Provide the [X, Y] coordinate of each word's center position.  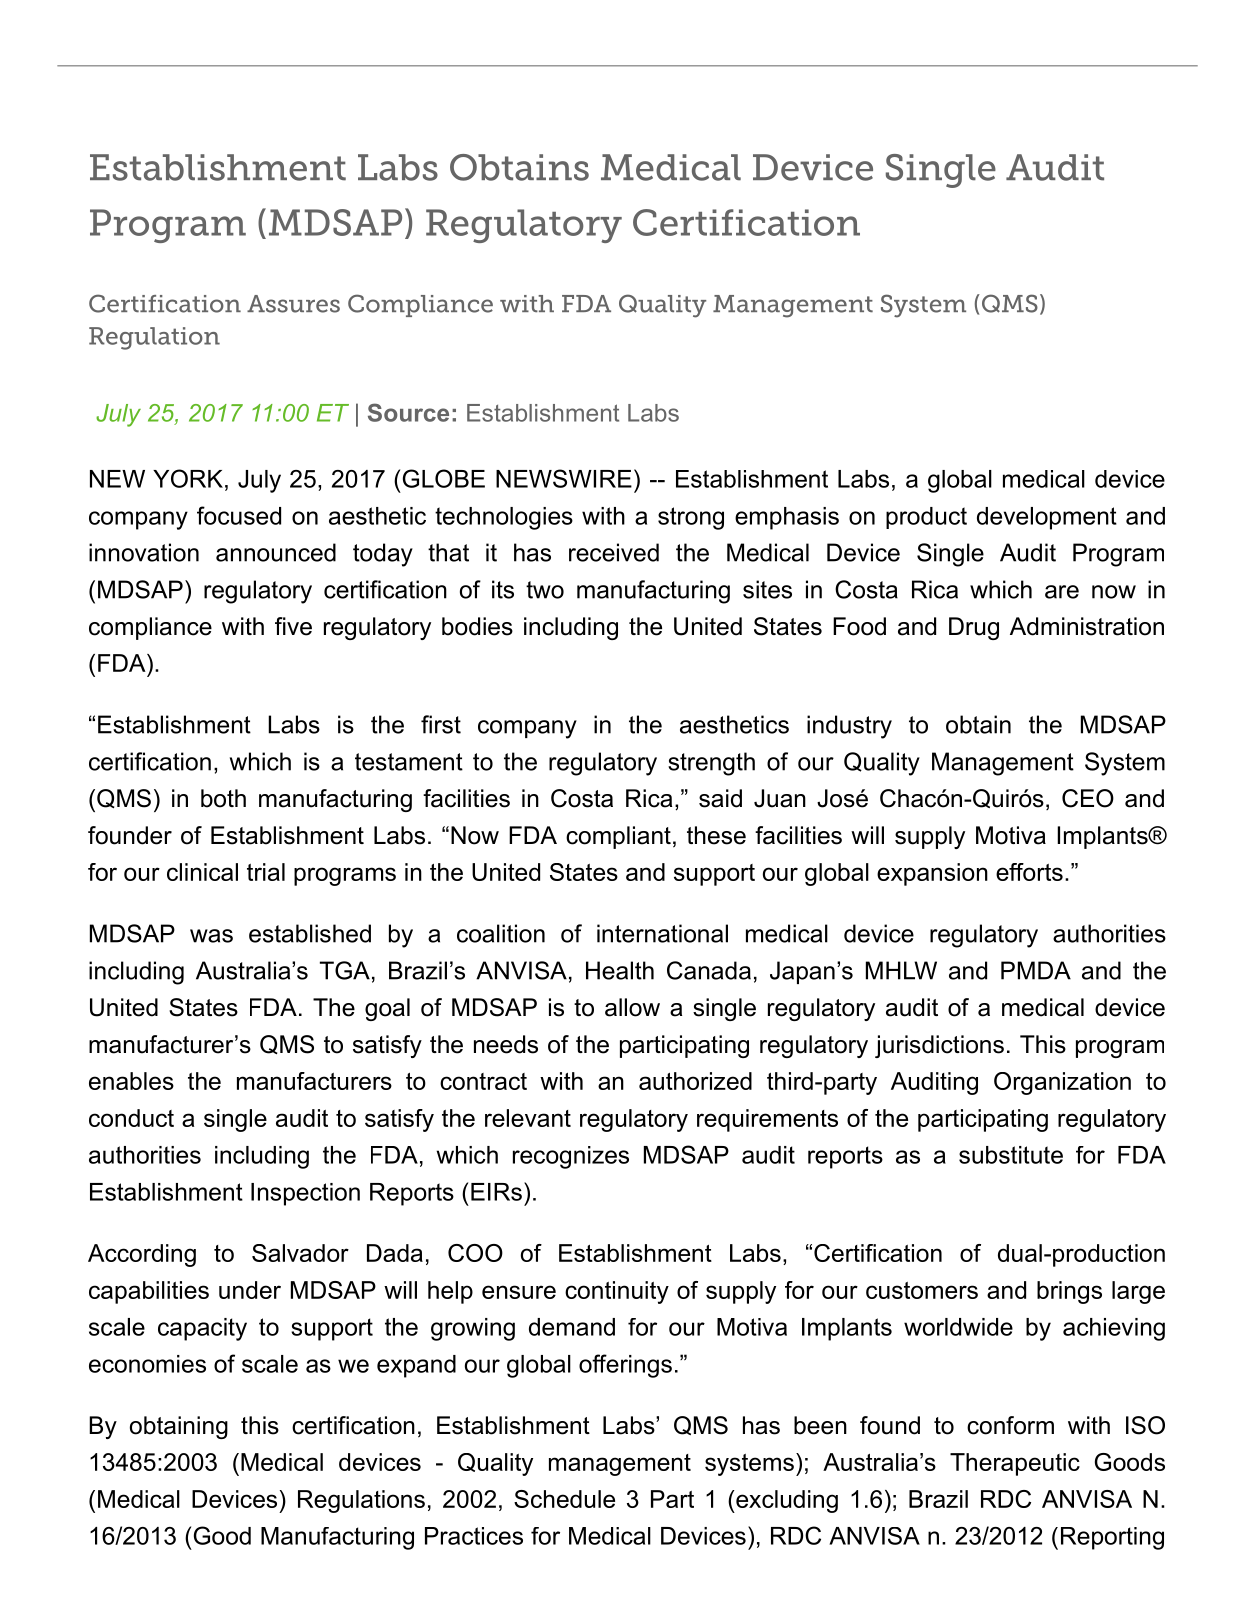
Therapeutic [1015, 1464]
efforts [1029, 872]
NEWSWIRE [564, 478]
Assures [293, 304]
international [662, 933]
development [1047, 518]
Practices [474, 1536]
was [211, 936]
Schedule [564, 1499]
